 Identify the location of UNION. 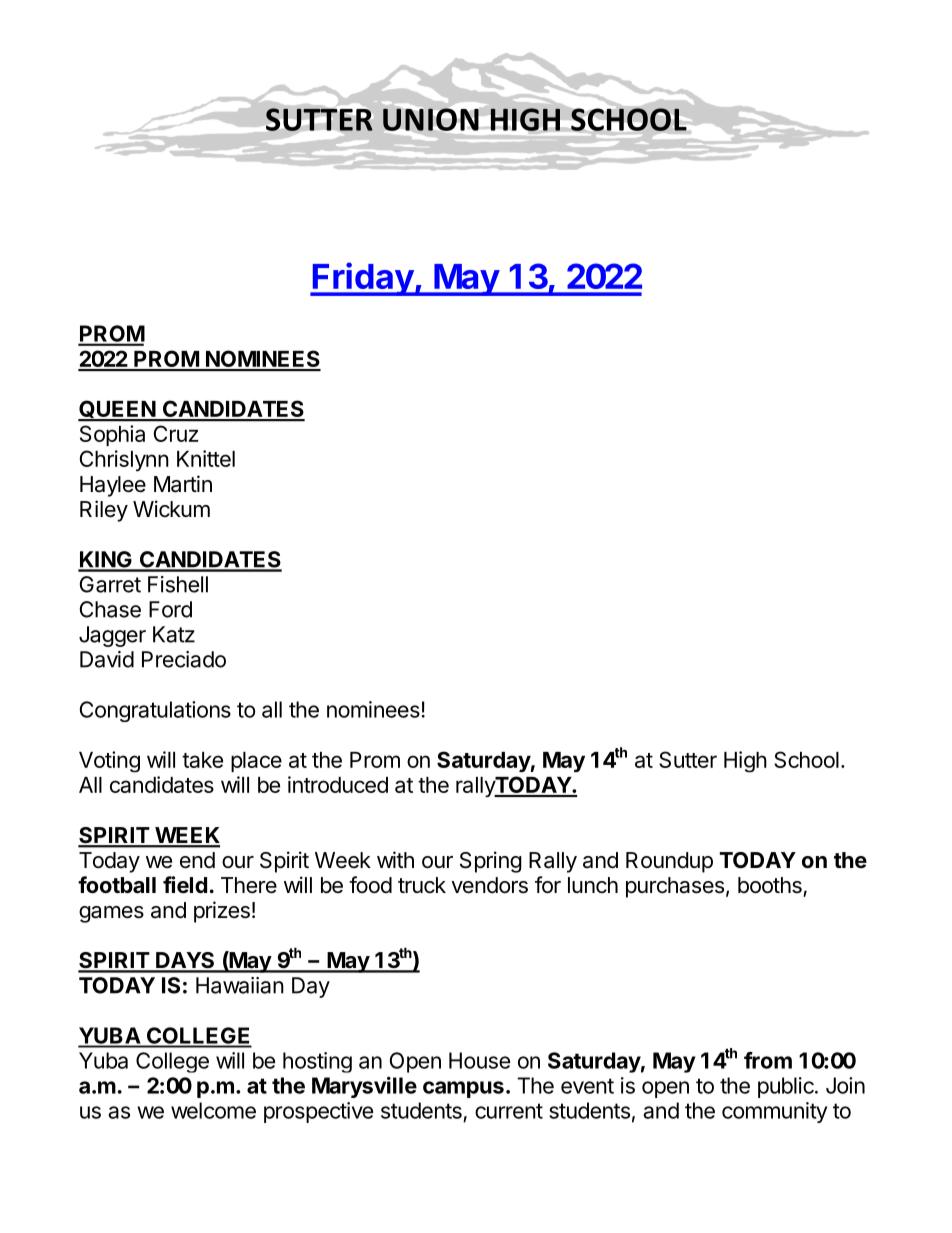
(431, 119).
